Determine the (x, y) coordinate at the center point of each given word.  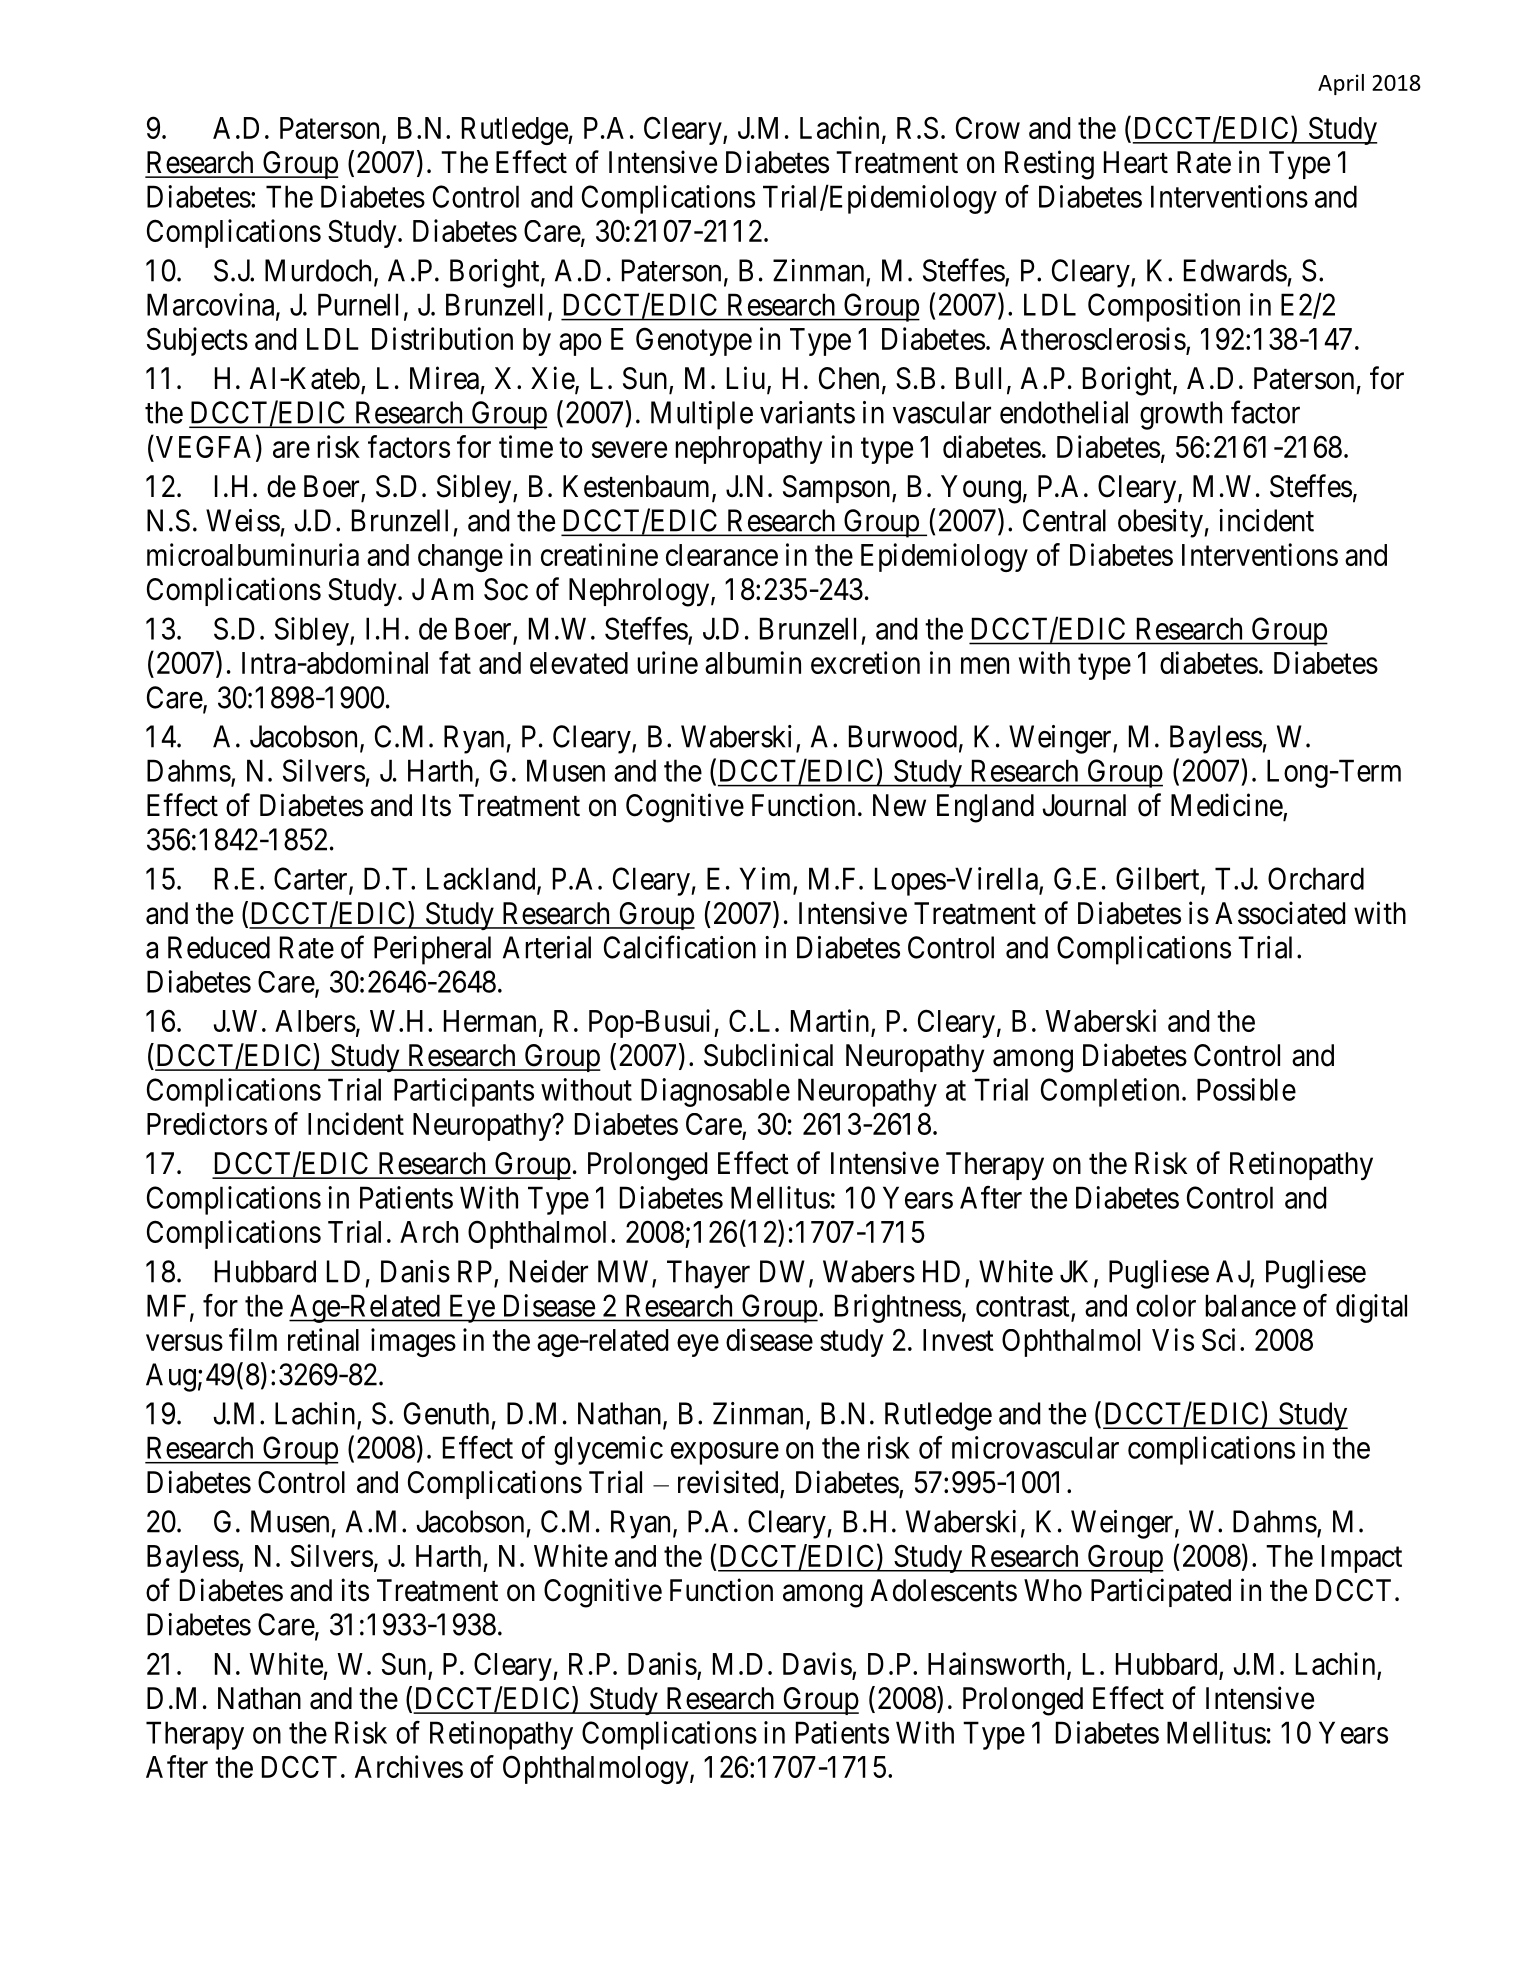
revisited (729, 1483)
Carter (312, 879)
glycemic (608, 1450)
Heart (1136, 162)
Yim (765, 878)
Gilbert (1159, 879)
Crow (988, 127)
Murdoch (320, 271)
